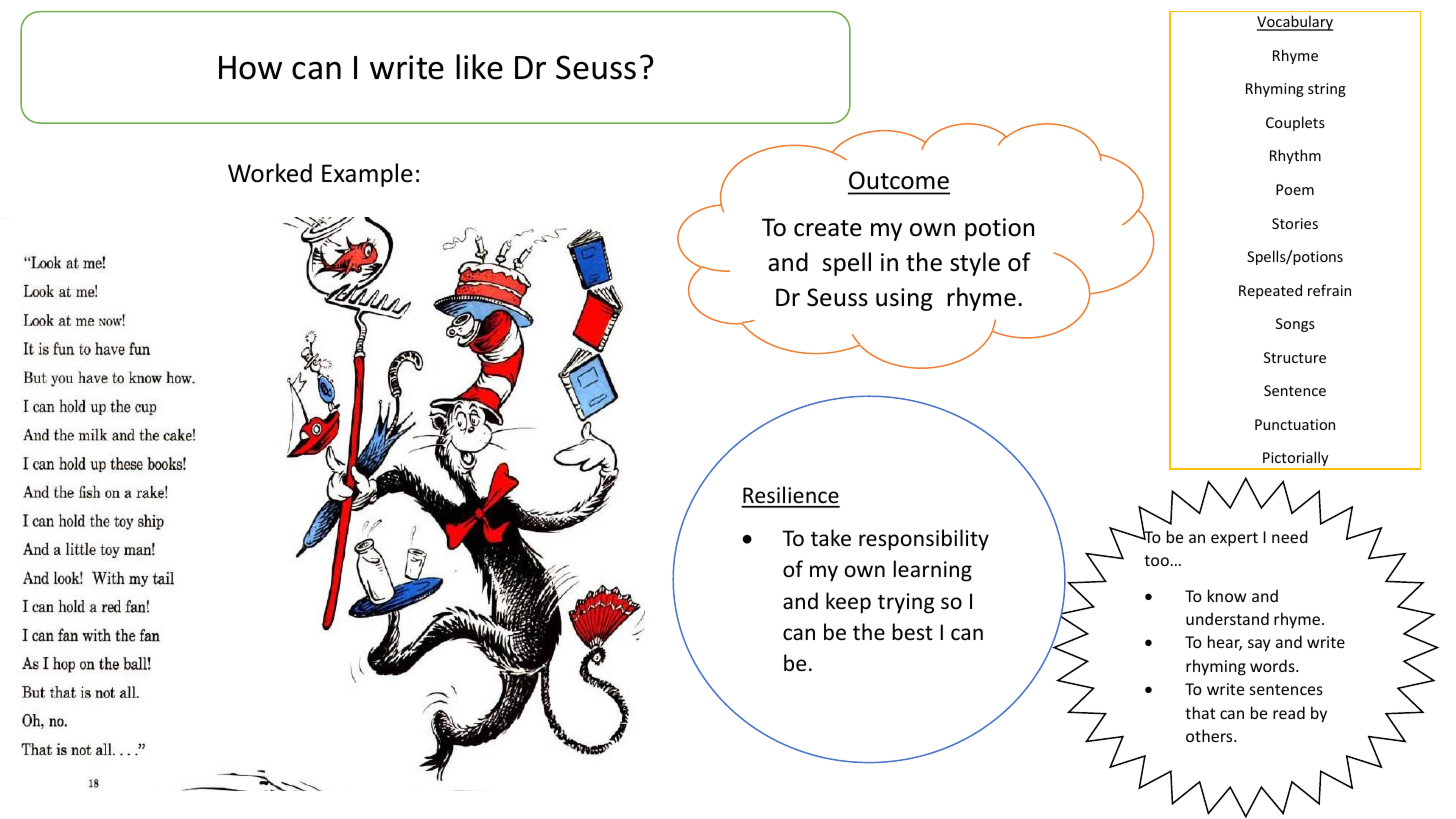 Image resolution: width=1456 pixels, height=819 pixels. What do you see at coordinates (904, 299) in the screenshot?
I see `using` at bounding box center [904, 299].
